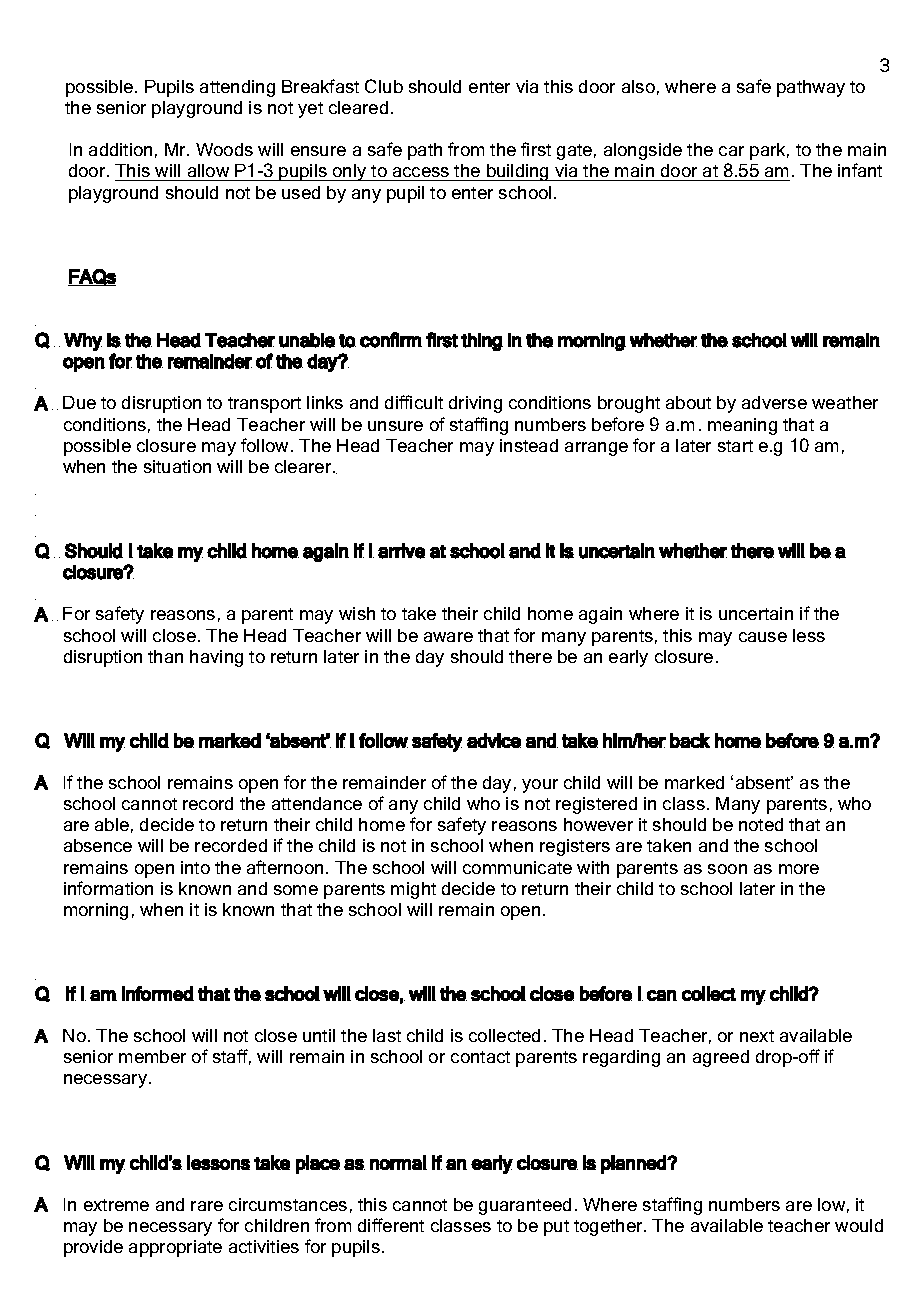 This image has width=924, height=1307. Describe the element at coordinates (413, 890) in the image. I see `might` at that location.
